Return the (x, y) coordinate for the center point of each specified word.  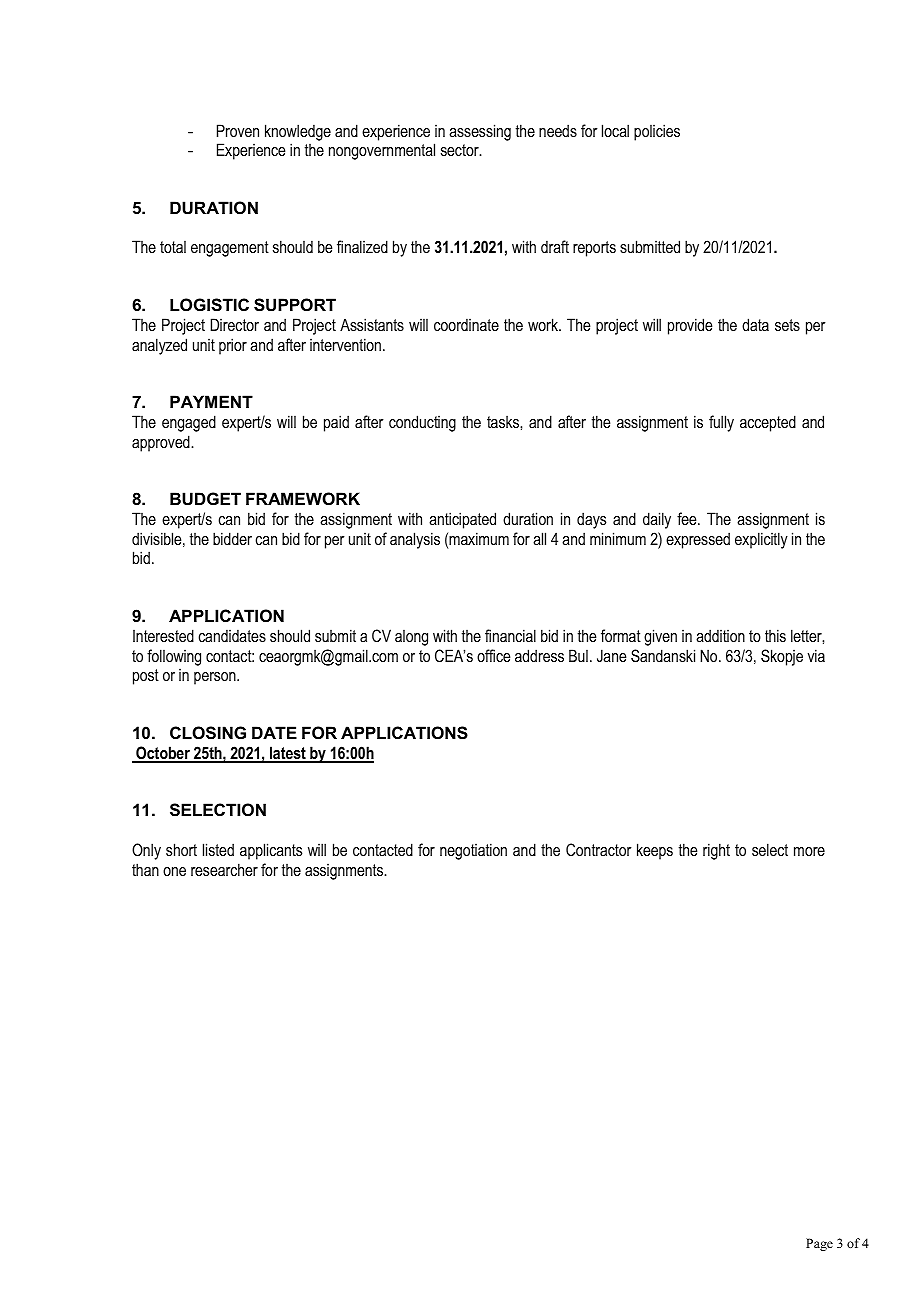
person (216, 678)
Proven (238, 130)
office (493, 655)
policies (657, 132)
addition (720, 635)
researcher (224, 869)
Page (819, 1244)
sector (461, 150)
